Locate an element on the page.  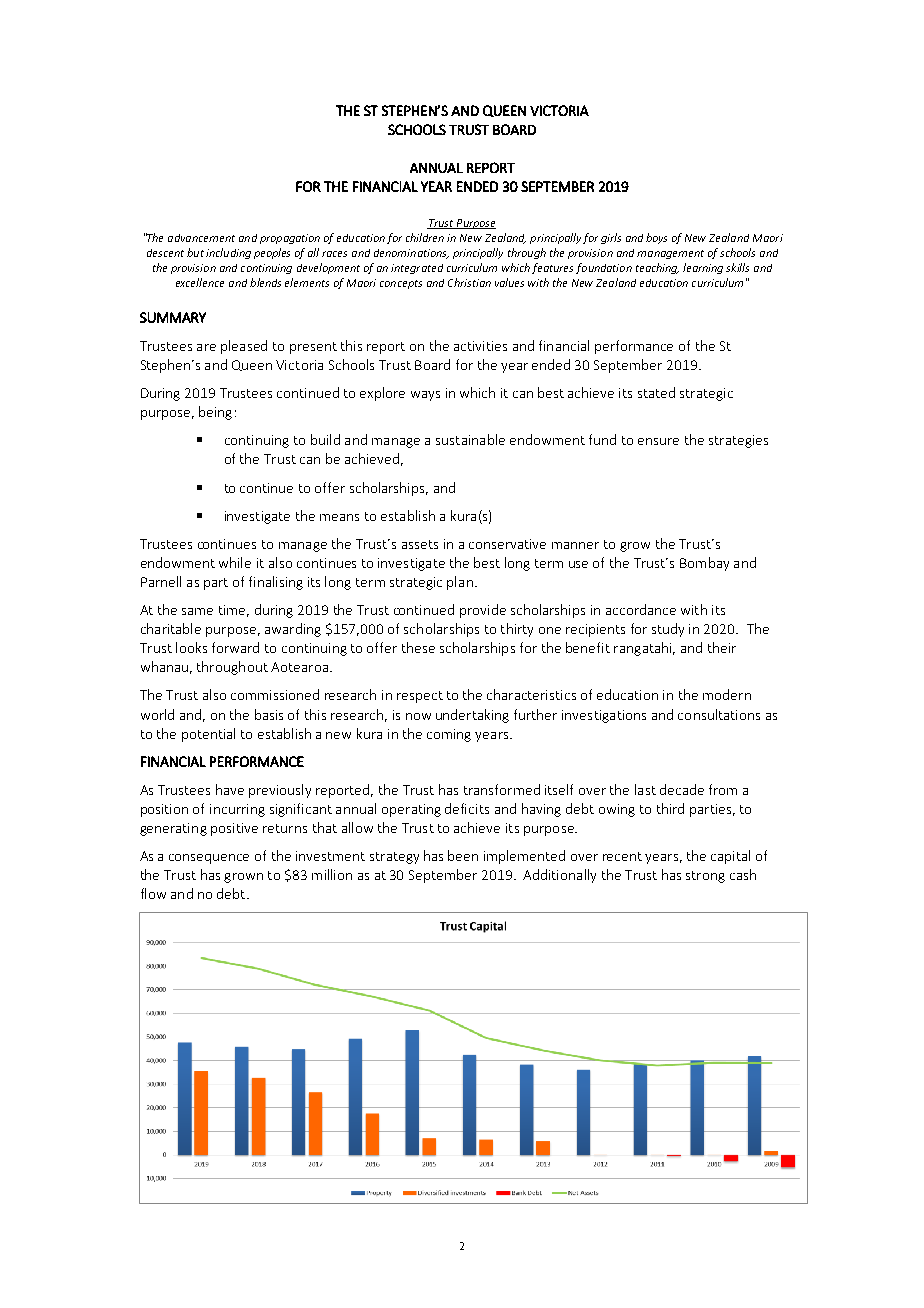
ways is located at coordinates (425, 396).
